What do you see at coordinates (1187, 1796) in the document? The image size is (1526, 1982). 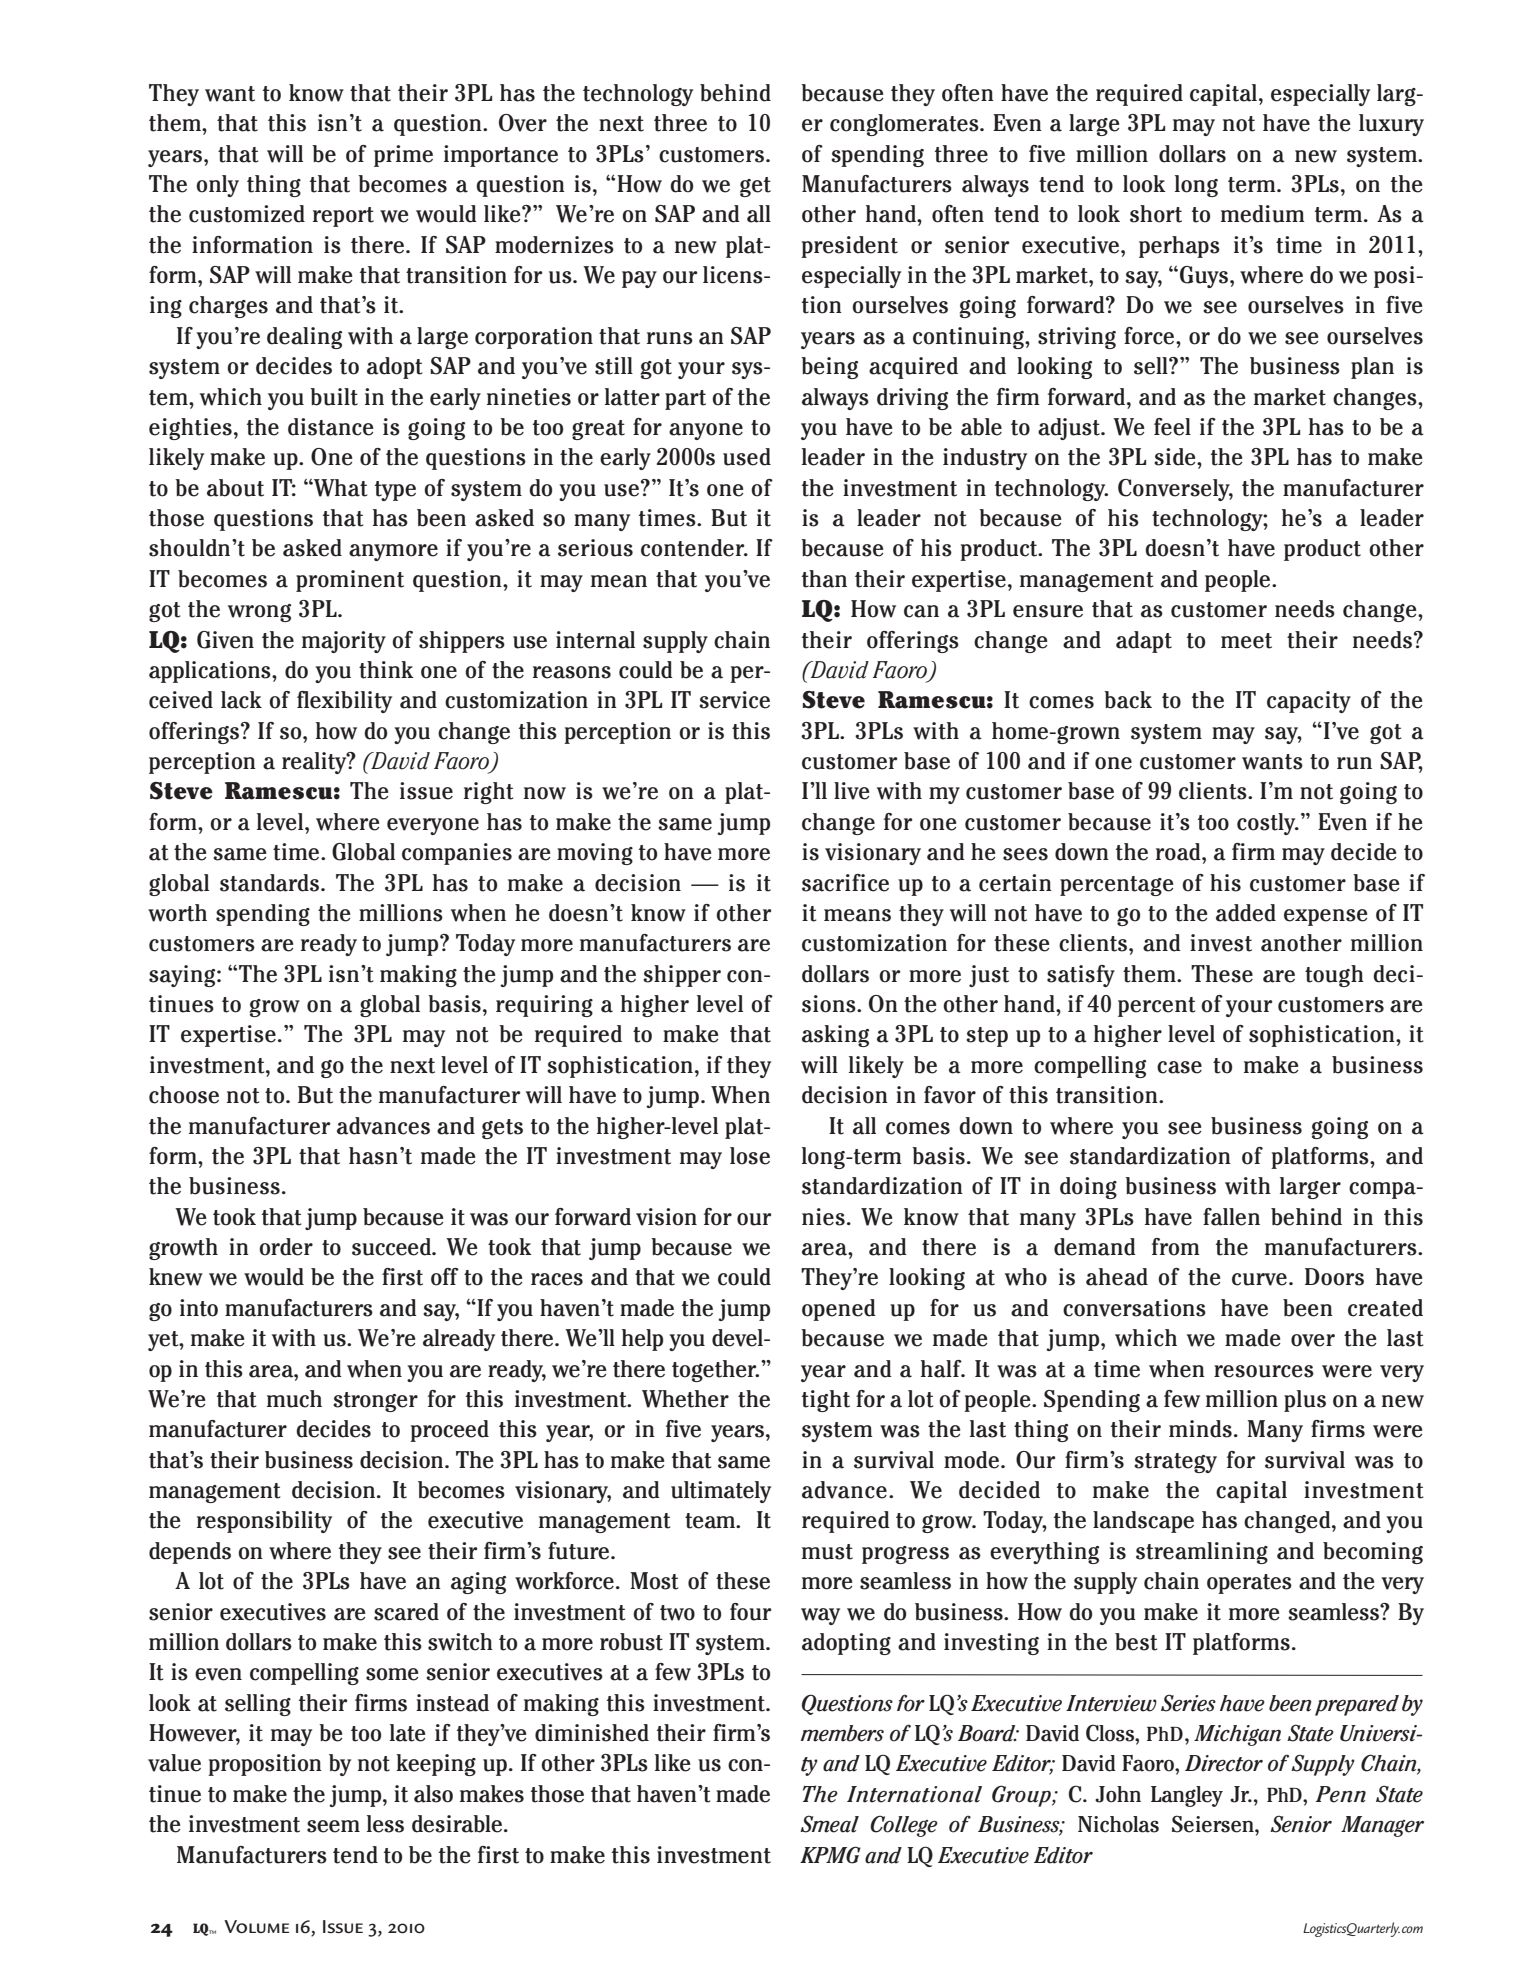 I see `Langley` at bounding box center [1187, 1796].
